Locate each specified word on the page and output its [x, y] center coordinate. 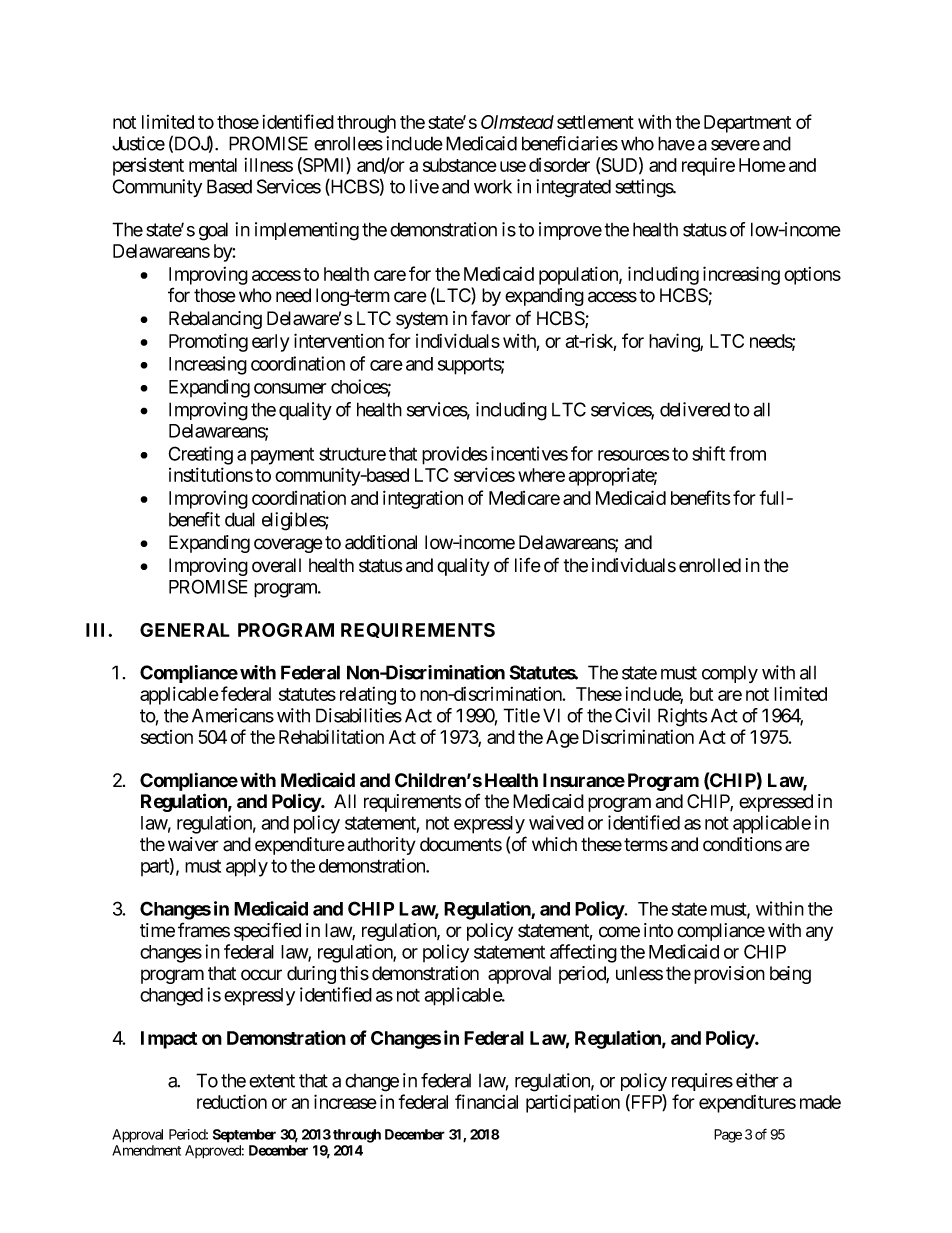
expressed [776, 803]
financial [486, 1101]
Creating [200, 455]
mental [213, 165]
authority [382, 846]
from [747, 453]
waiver [193, 844]
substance [460, 165]
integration [423, 499]
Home [762, 165]
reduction [232, 1101]
